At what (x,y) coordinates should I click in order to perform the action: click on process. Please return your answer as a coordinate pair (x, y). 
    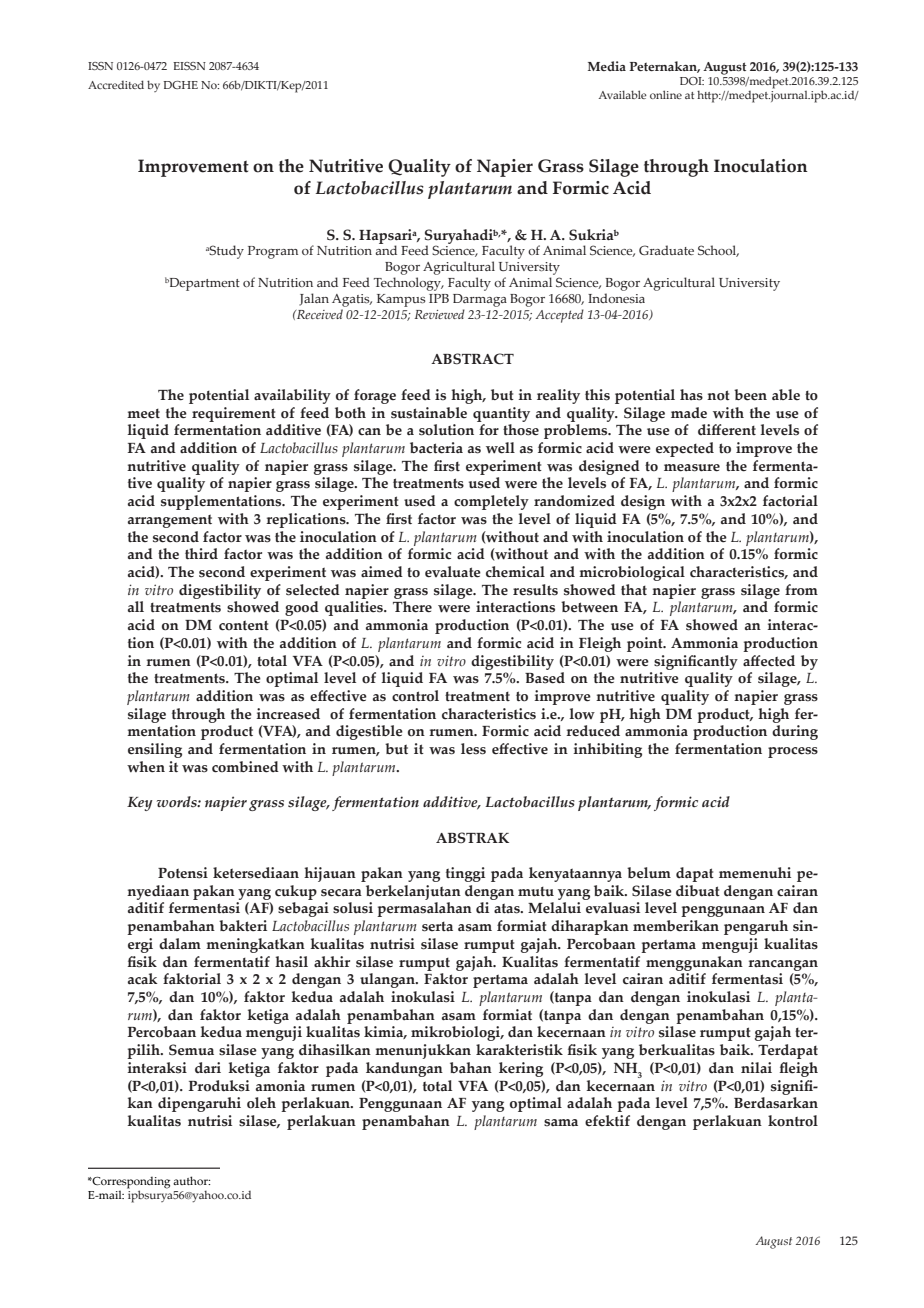
    Looking at the image, I should click on (793, 752).
